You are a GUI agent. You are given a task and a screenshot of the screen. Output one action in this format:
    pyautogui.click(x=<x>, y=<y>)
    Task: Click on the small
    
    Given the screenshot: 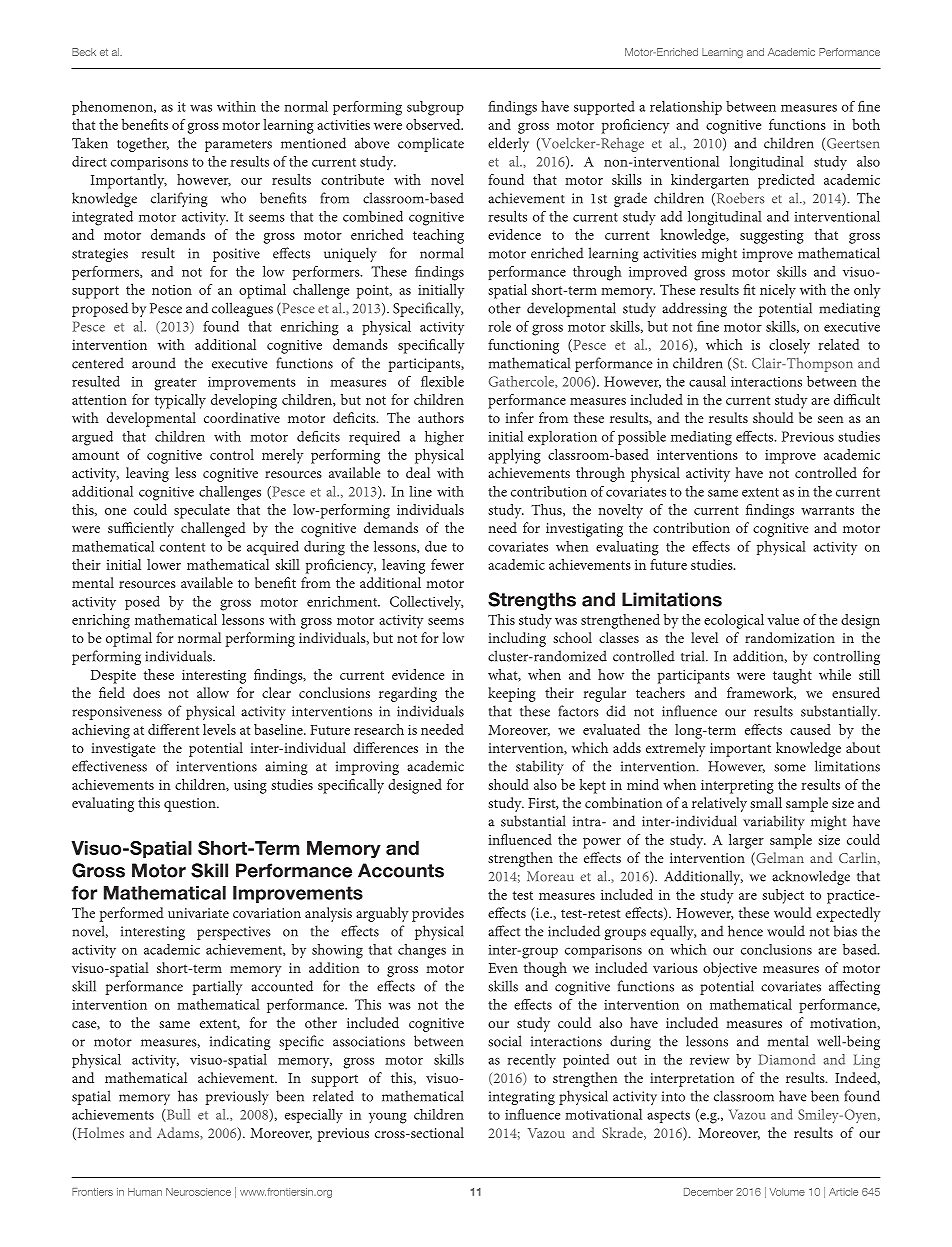 What is the action you would take?
    pyautogui.click(x=766, y=802)
